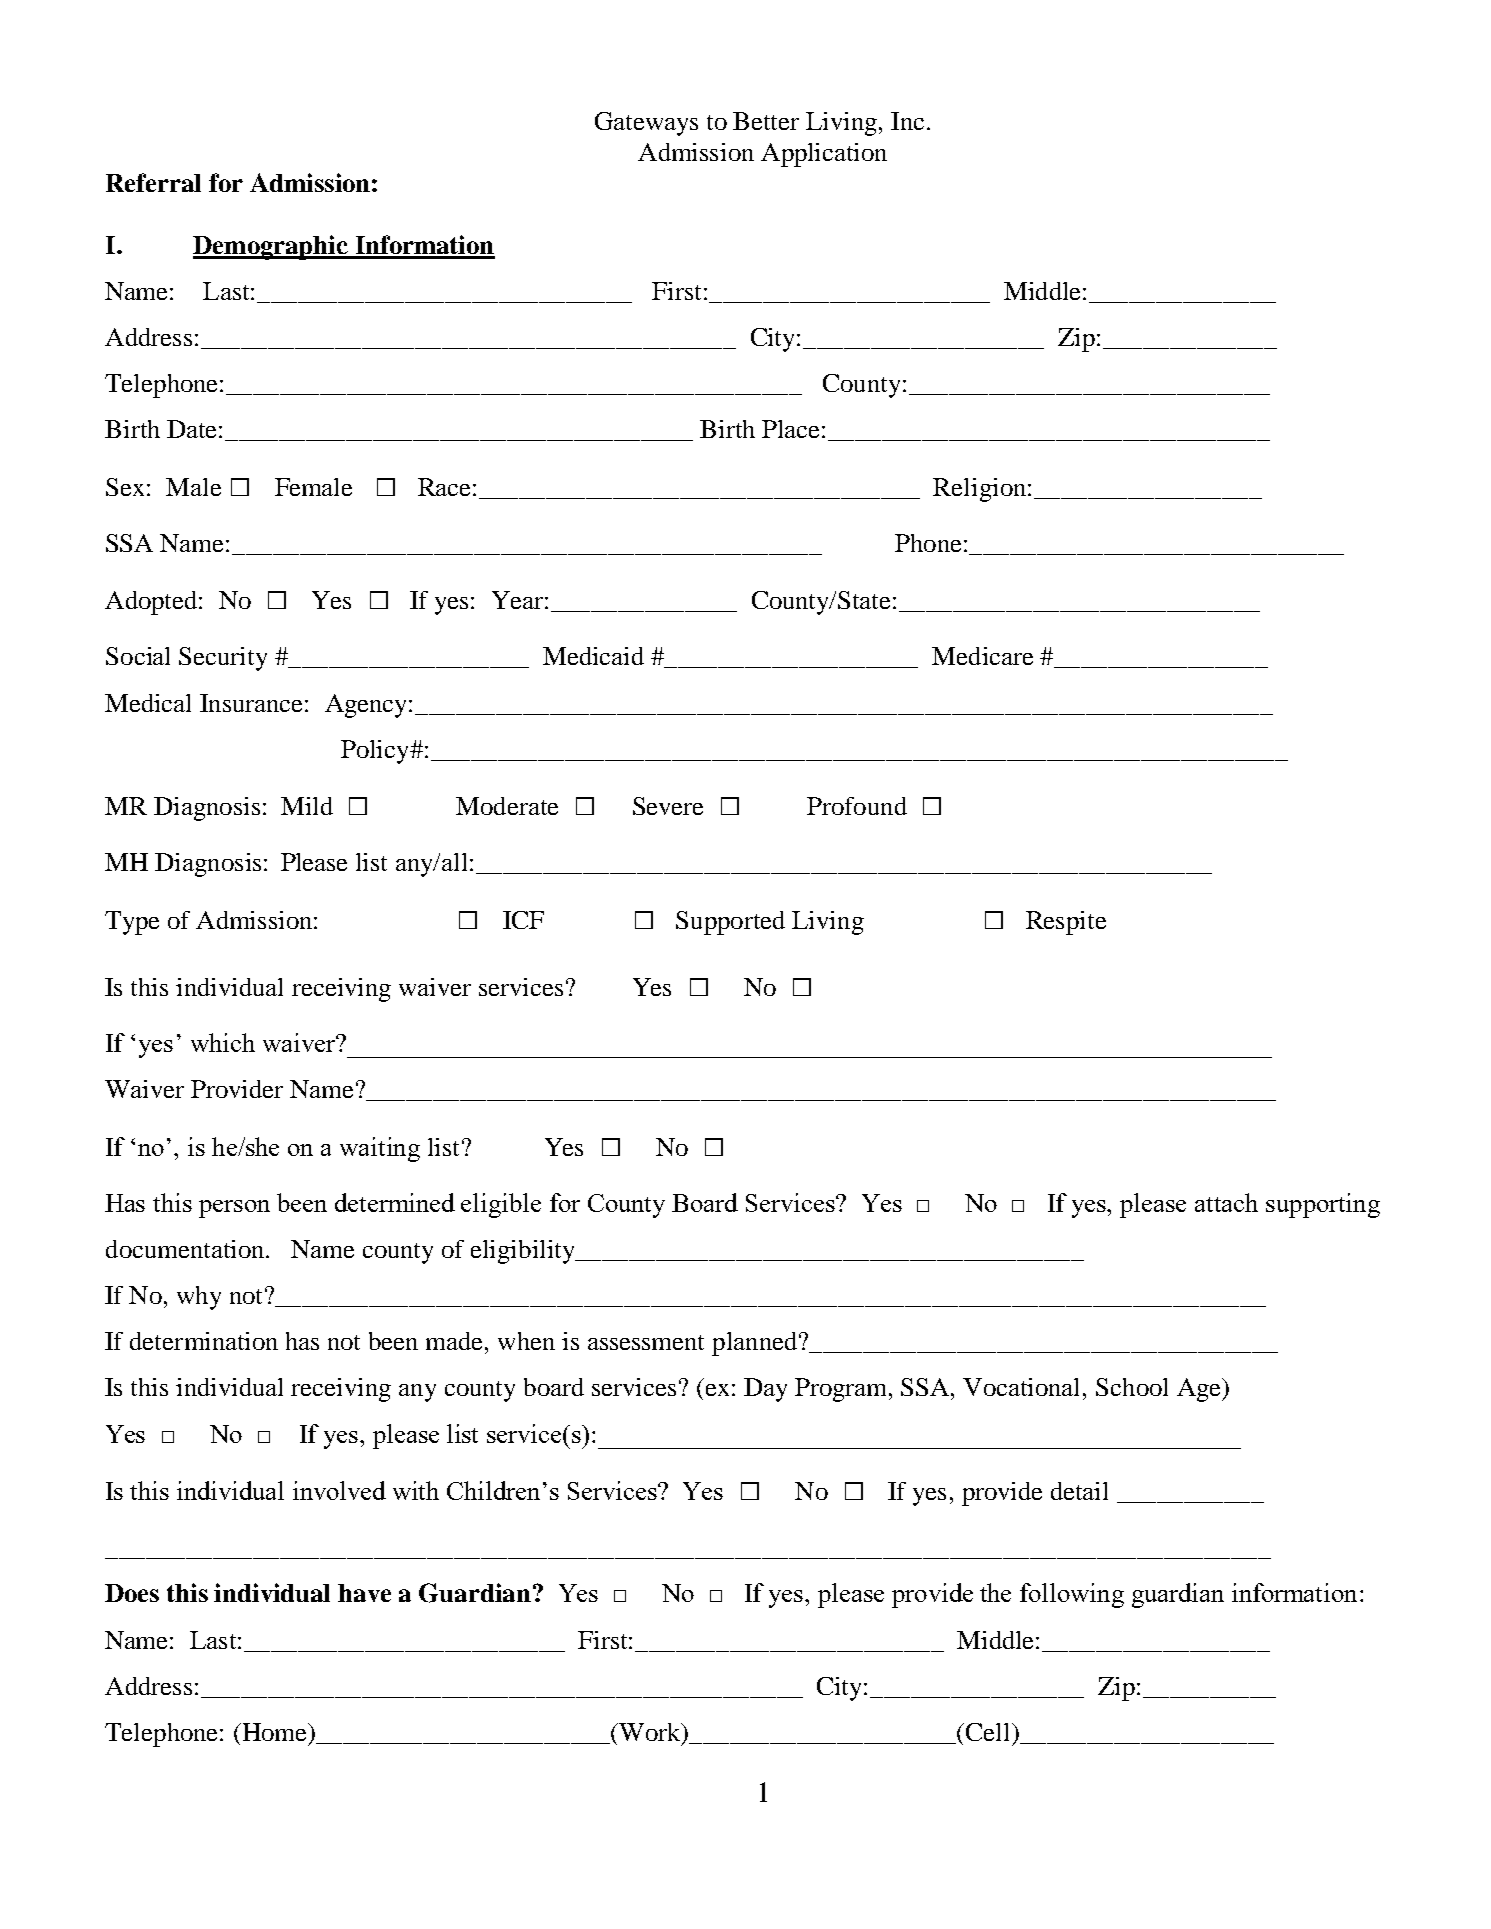  What do you see at coordinates (668, 806) in the image?
I see `Severe` at bounding box center [668, 806].
